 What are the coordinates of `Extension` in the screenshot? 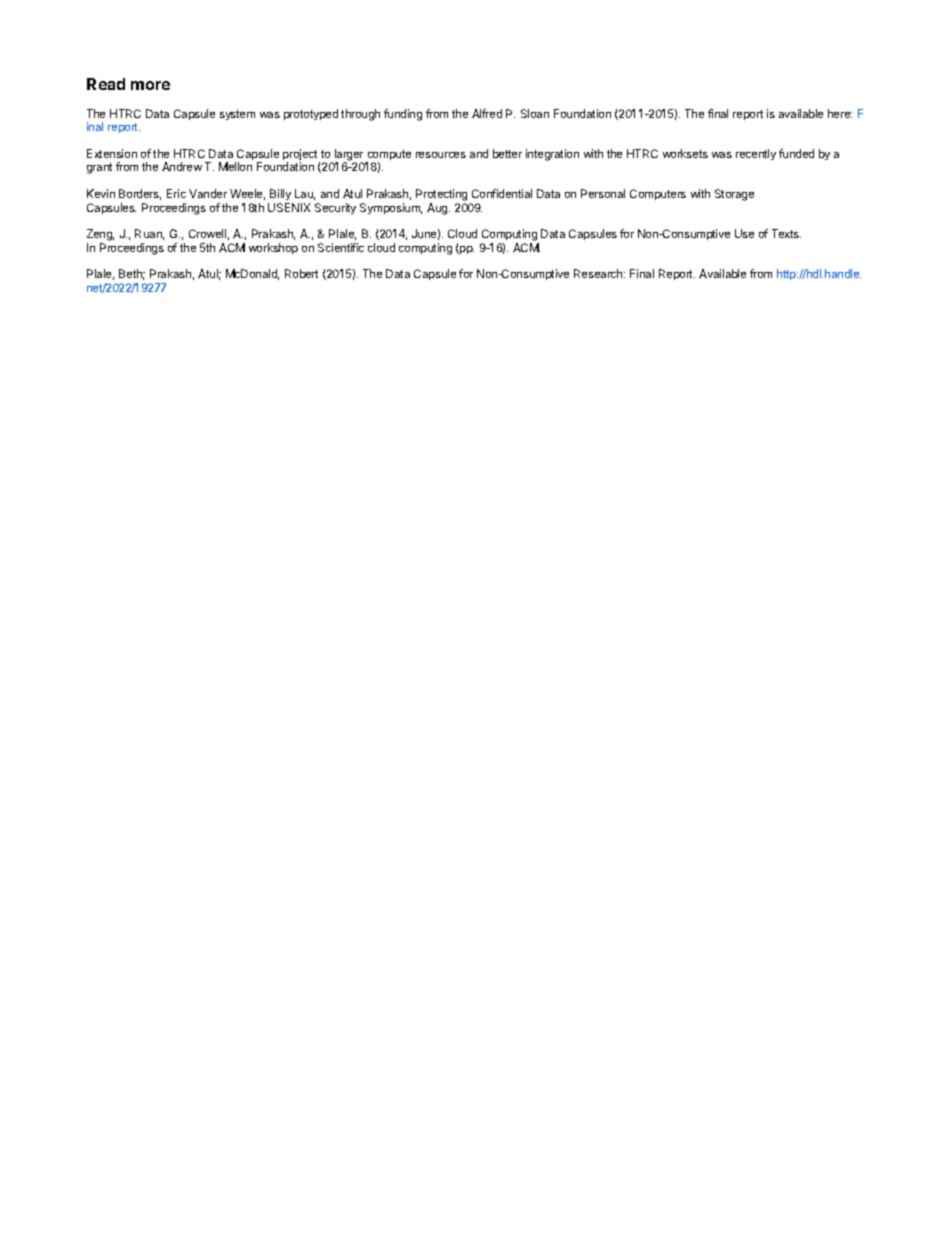 It's located at (112, 153).
